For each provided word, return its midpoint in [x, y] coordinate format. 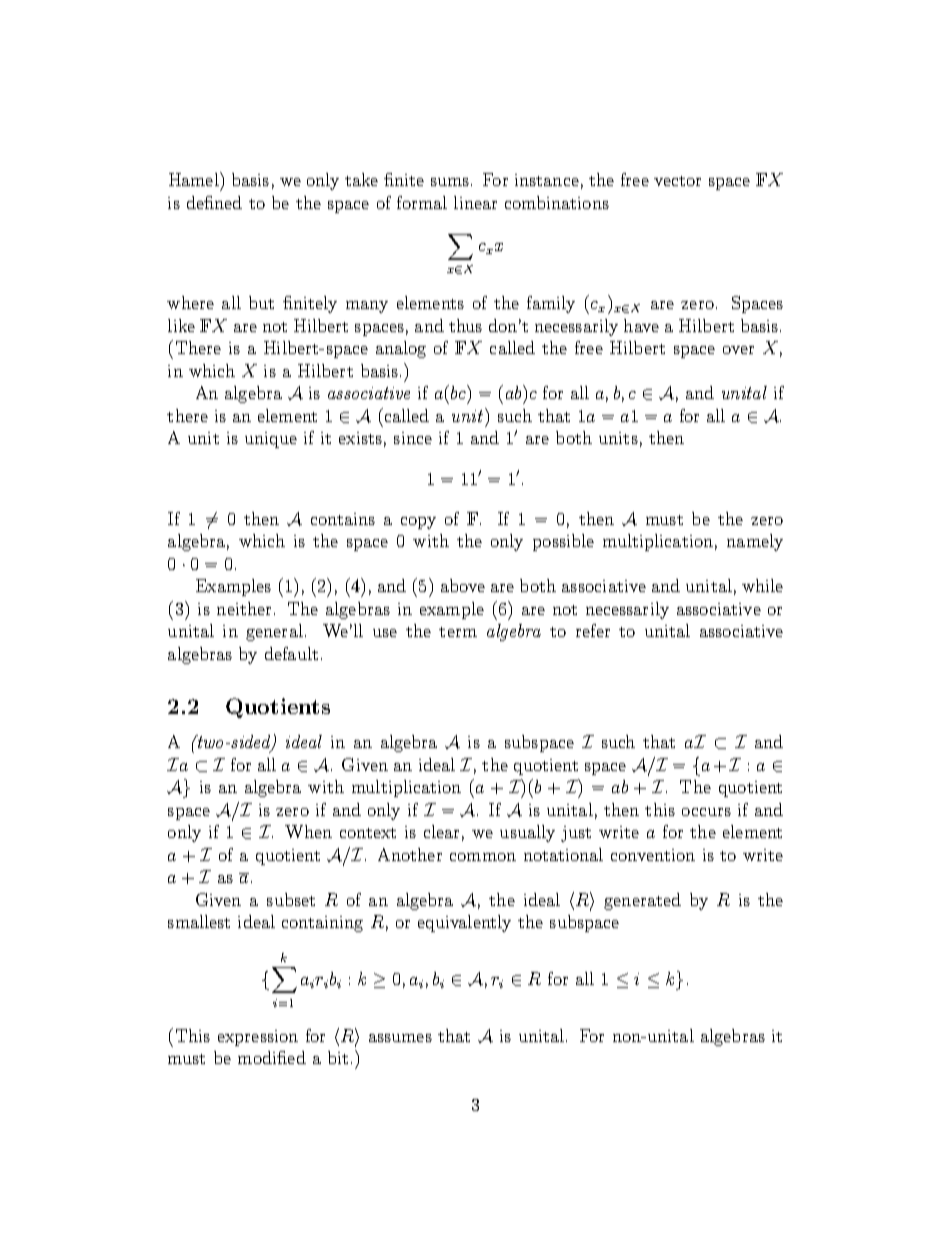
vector [677, 181]
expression [258, 1038]
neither [244, 608]
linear [475, 202]
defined [214, 202]
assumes [400, 1038]
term [458, 632]
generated [642, 901]
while [762, 585]
